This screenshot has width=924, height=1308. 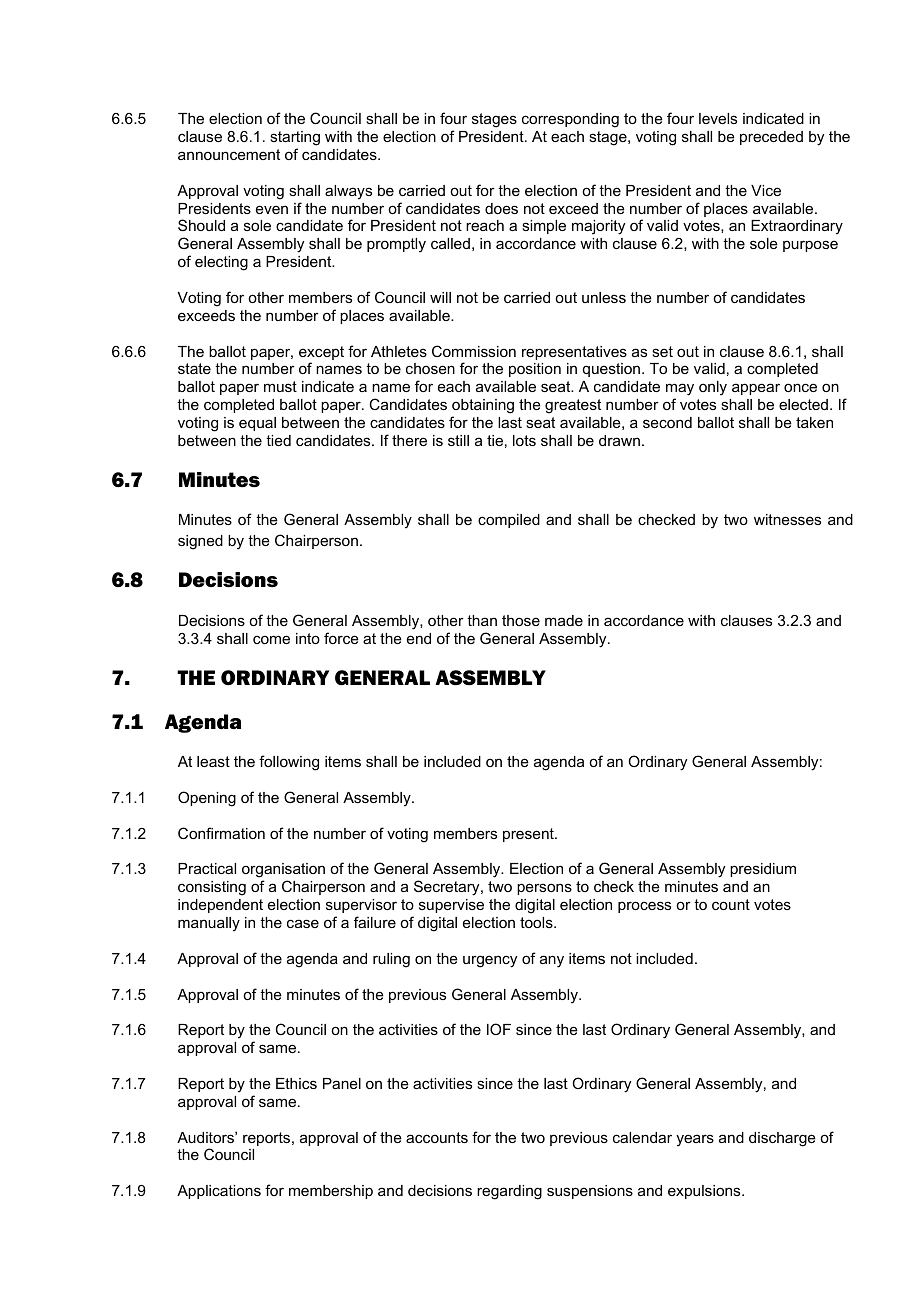 What do you see at coordinates (303, 923) in the screenshot?
I see `case` at bounding box center [303, 923].
